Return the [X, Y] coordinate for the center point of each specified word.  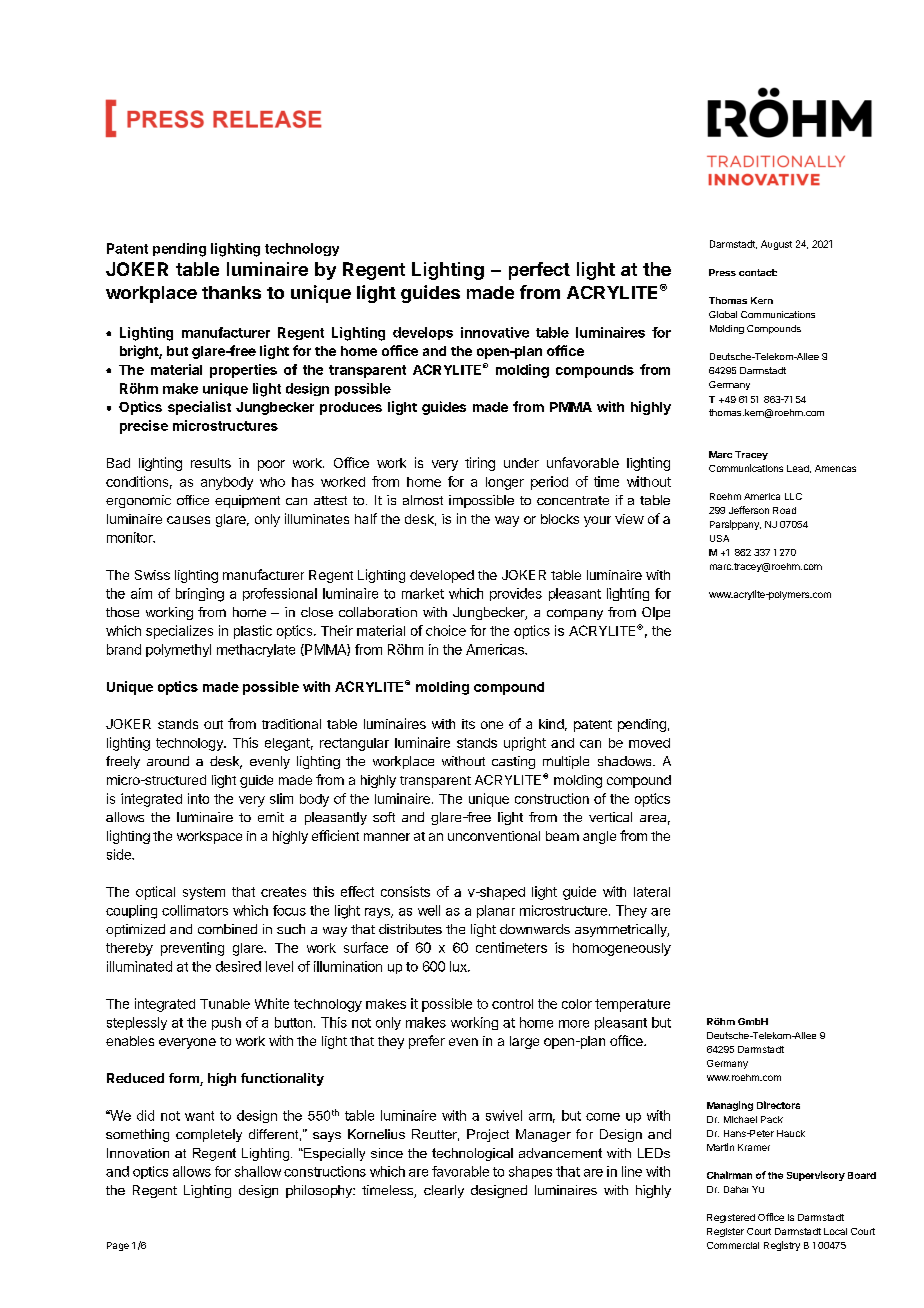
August [776, 245]
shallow [258, 1171]
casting [513, 762]
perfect [539, 271]
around [168, 761]
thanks [231, 292]
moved [649, 743]
